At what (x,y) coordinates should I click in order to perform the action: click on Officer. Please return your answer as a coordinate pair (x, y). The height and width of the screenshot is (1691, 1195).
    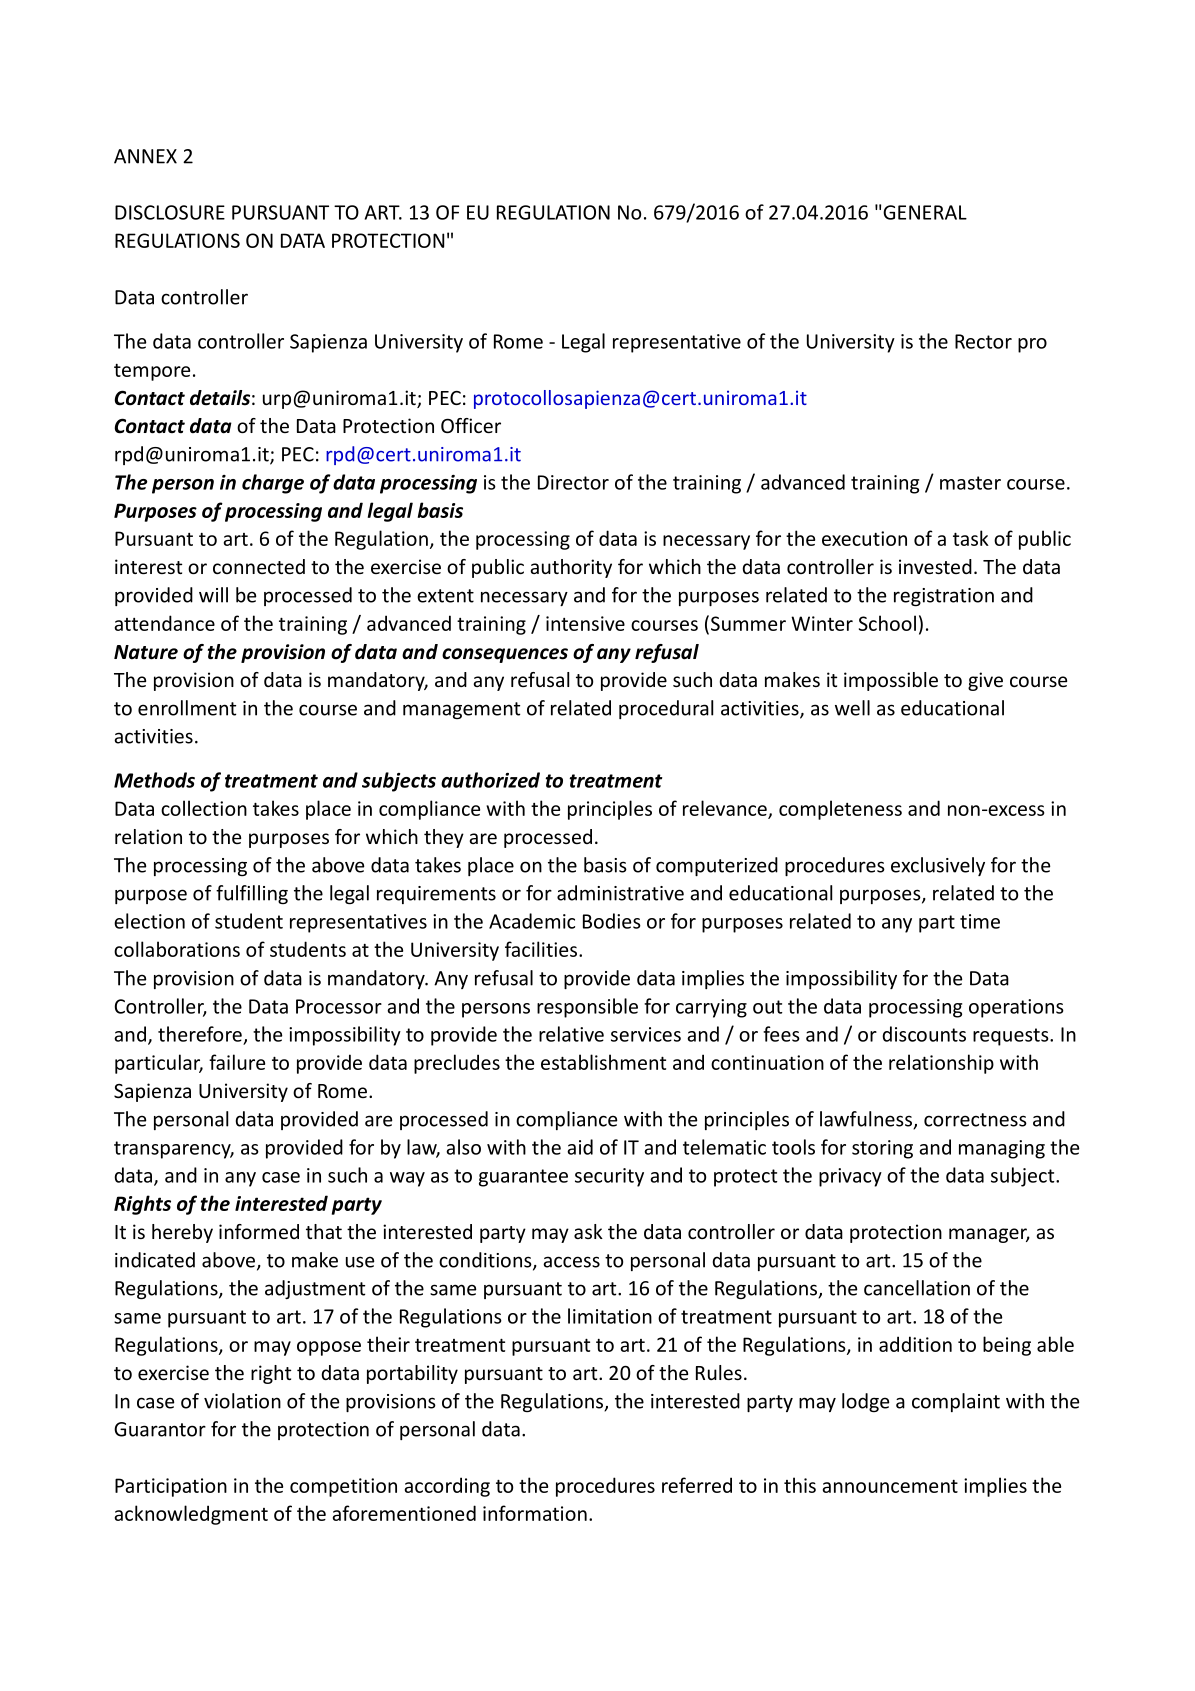
    Looking at the image, I should click on (471, 425).
